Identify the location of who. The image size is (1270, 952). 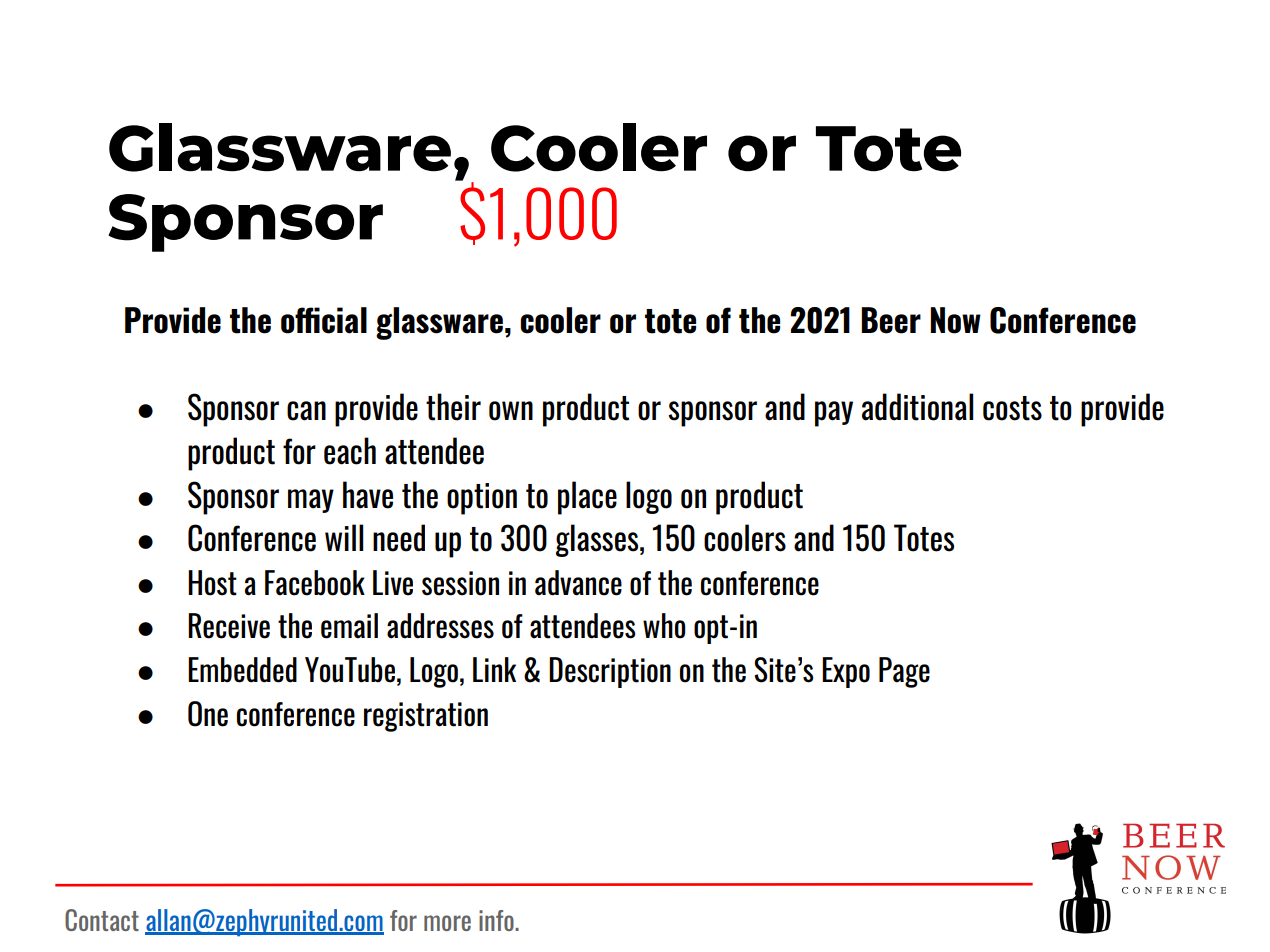
(664, 626).
